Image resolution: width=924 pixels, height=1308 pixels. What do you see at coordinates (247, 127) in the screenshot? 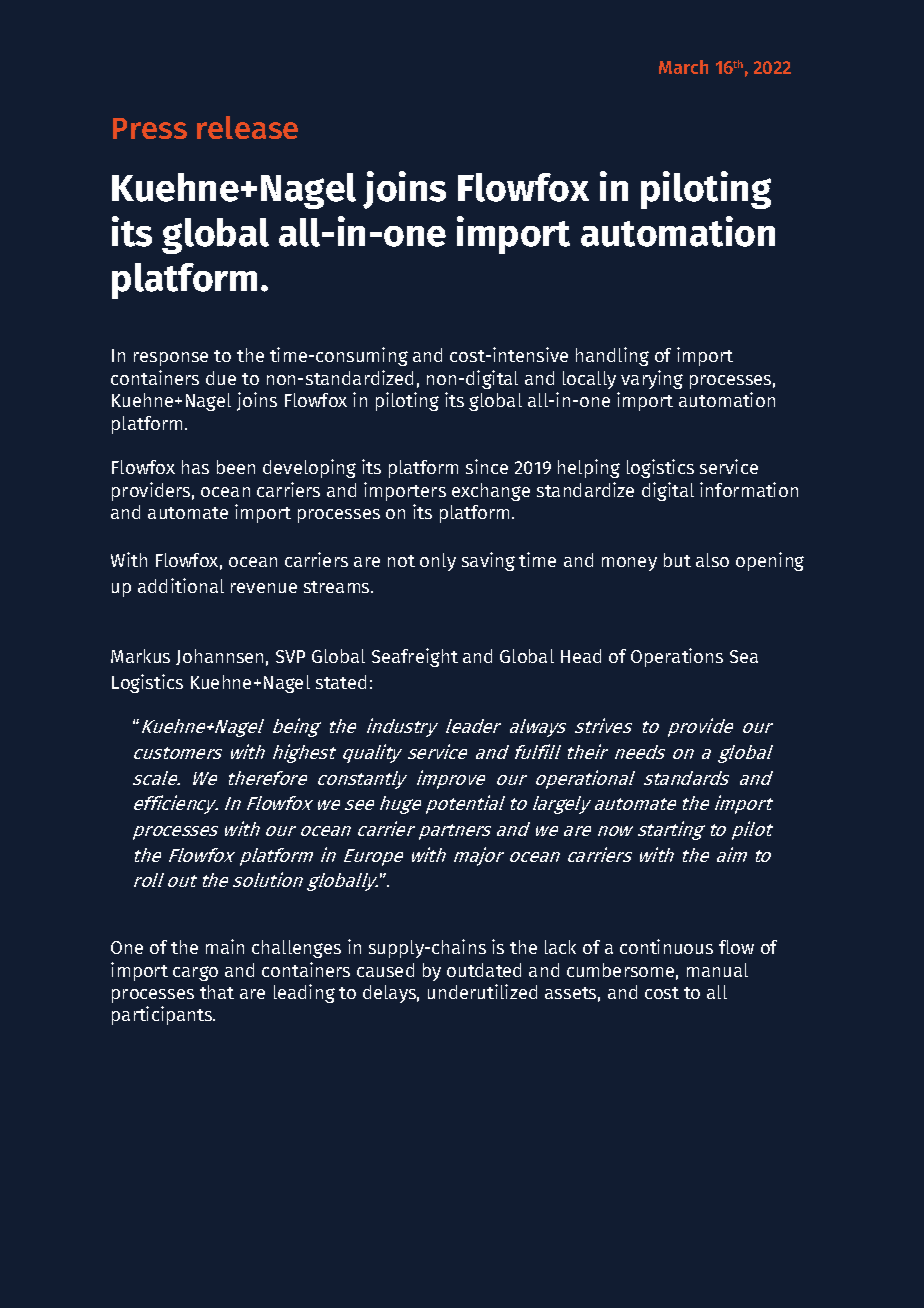
I see `release` at bounding box center [247, 127].
